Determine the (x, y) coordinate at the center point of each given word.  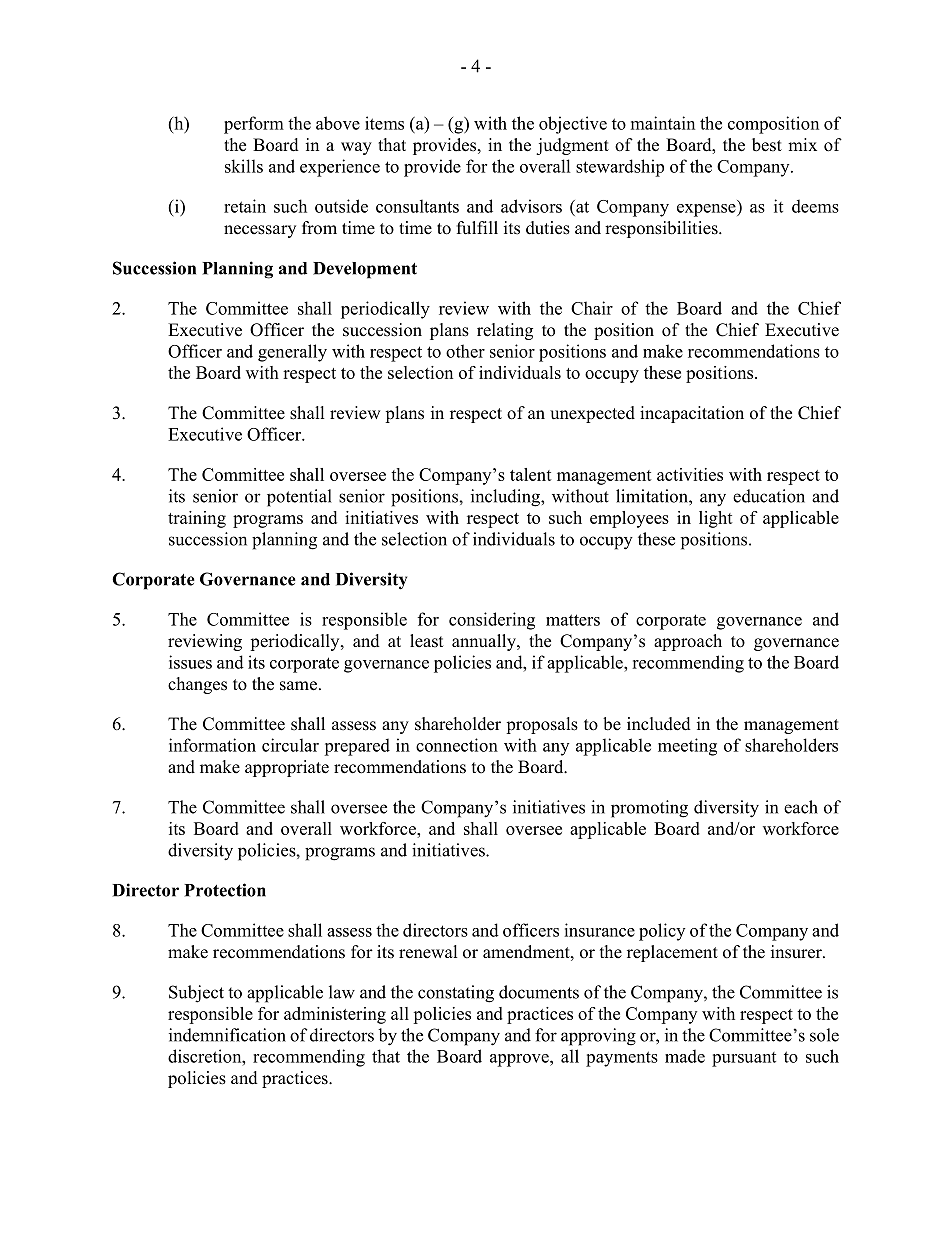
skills (244, 166)
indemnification (227, 1035)
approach (688, 642)
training (197, 519)
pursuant (744, 1059)
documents (539, 992)
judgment (572, 146)
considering (492, 621)
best (767, 145)
